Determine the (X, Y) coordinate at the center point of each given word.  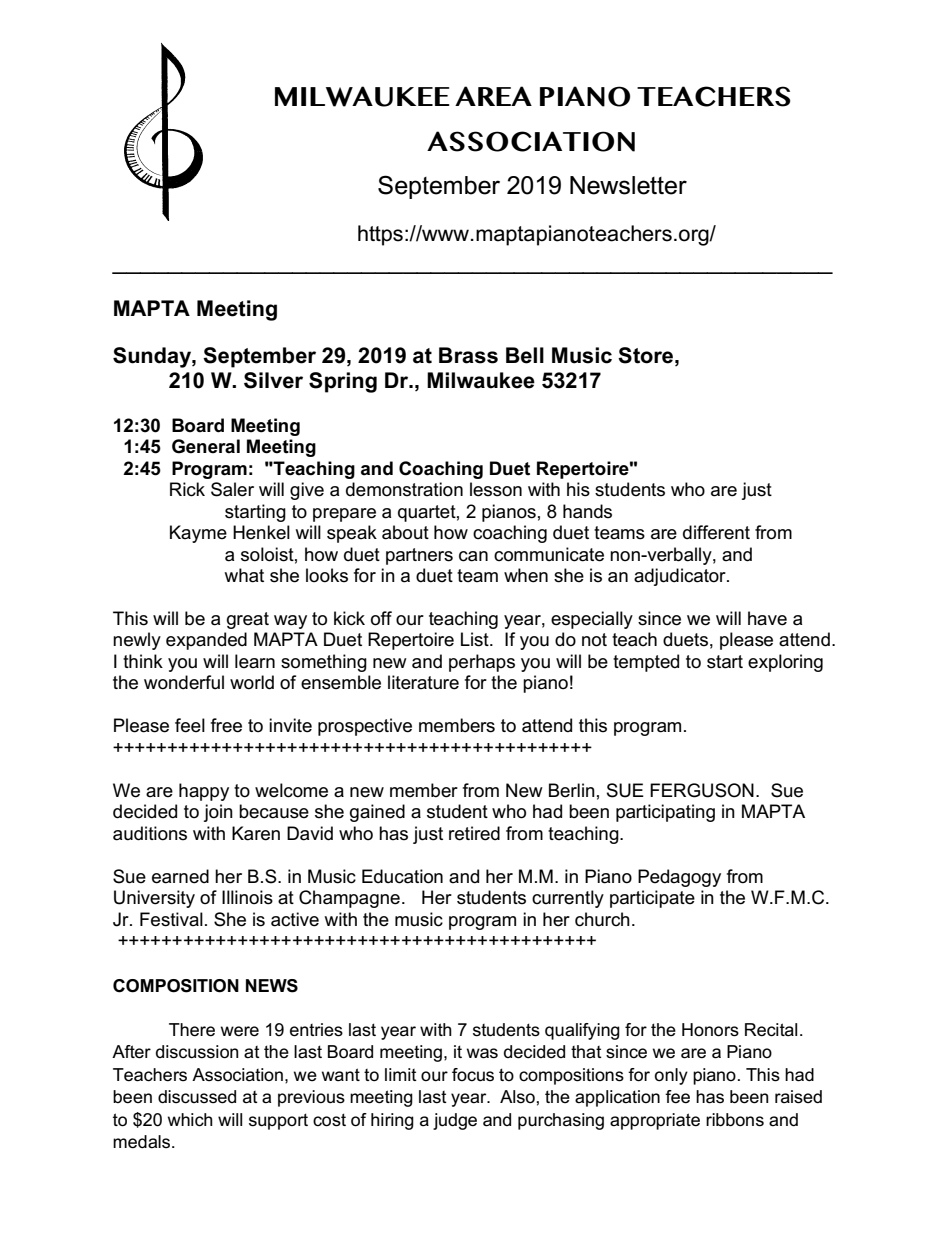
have (767, 618)
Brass (468, 355)
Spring (343, 382)
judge (455, 1121)
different (716, 532)
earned (180, 876)
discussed (197, 1097)
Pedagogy (679, 878)
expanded (206, 641)
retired (474, 833)
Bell (525, 355)
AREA (493, 96)
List (476, 639)
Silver (273, 380)
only (671, 1076)
